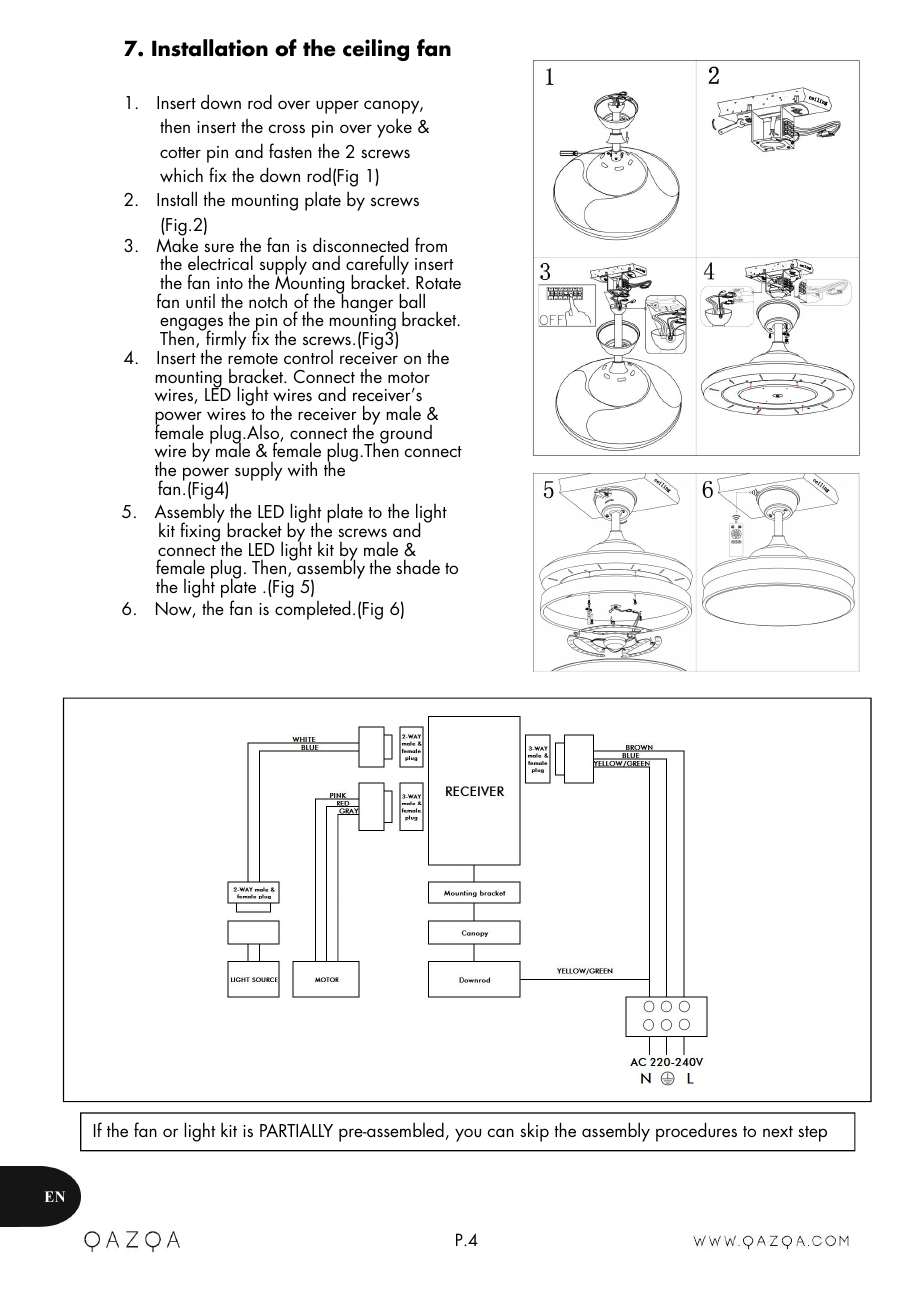 This screenshot has height=1309, width=924. I want to click on cross, so click(287, 128).
